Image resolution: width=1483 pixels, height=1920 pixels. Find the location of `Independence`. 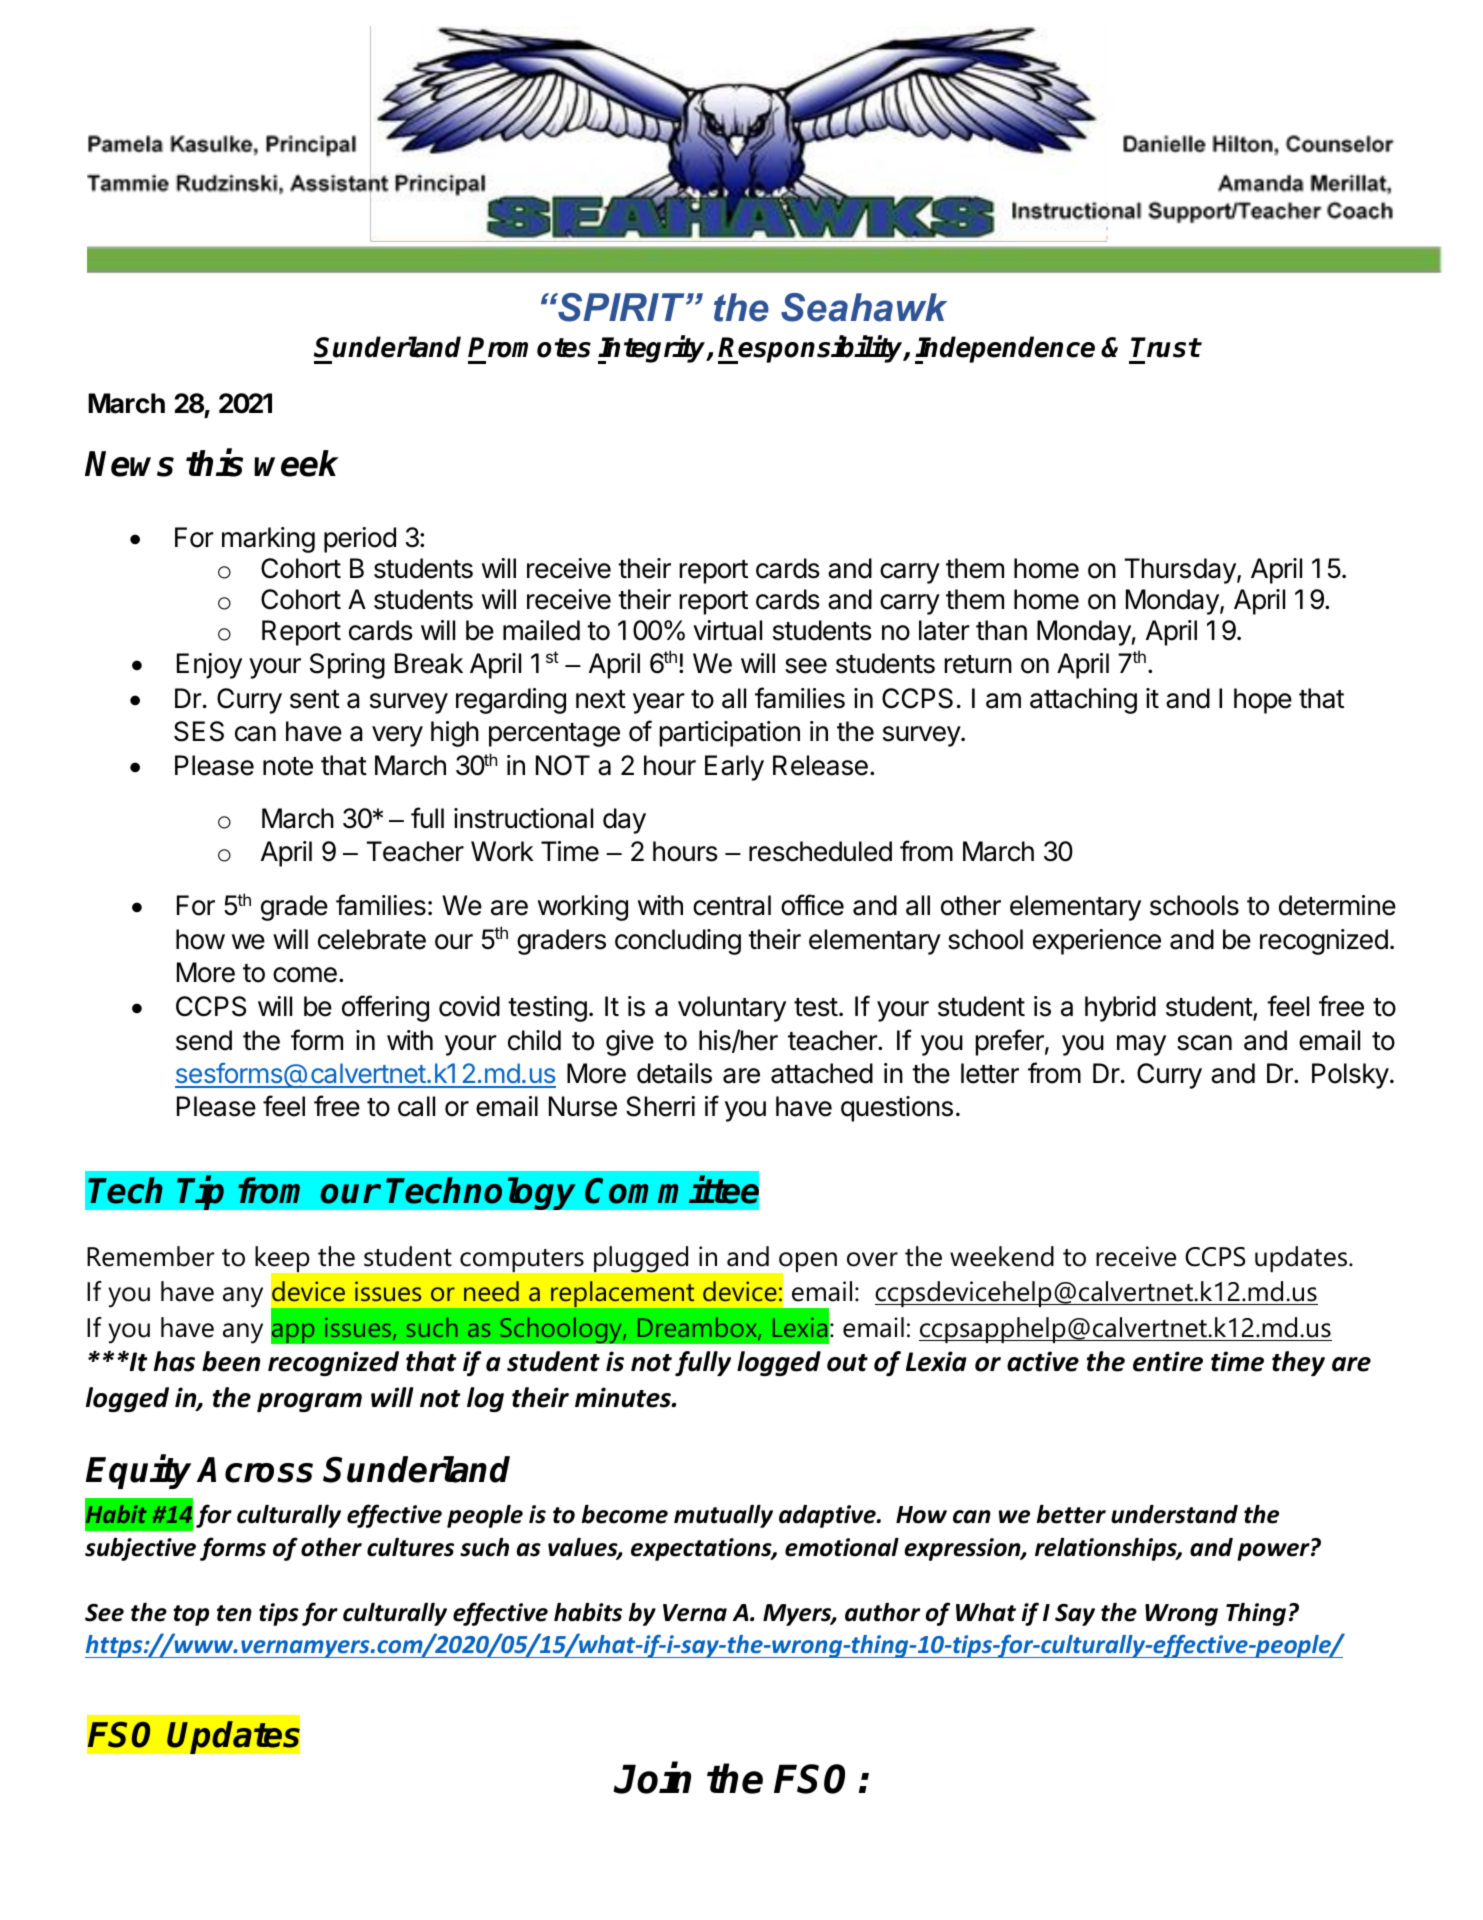

Independence is located at coordinates (1005, 350).
